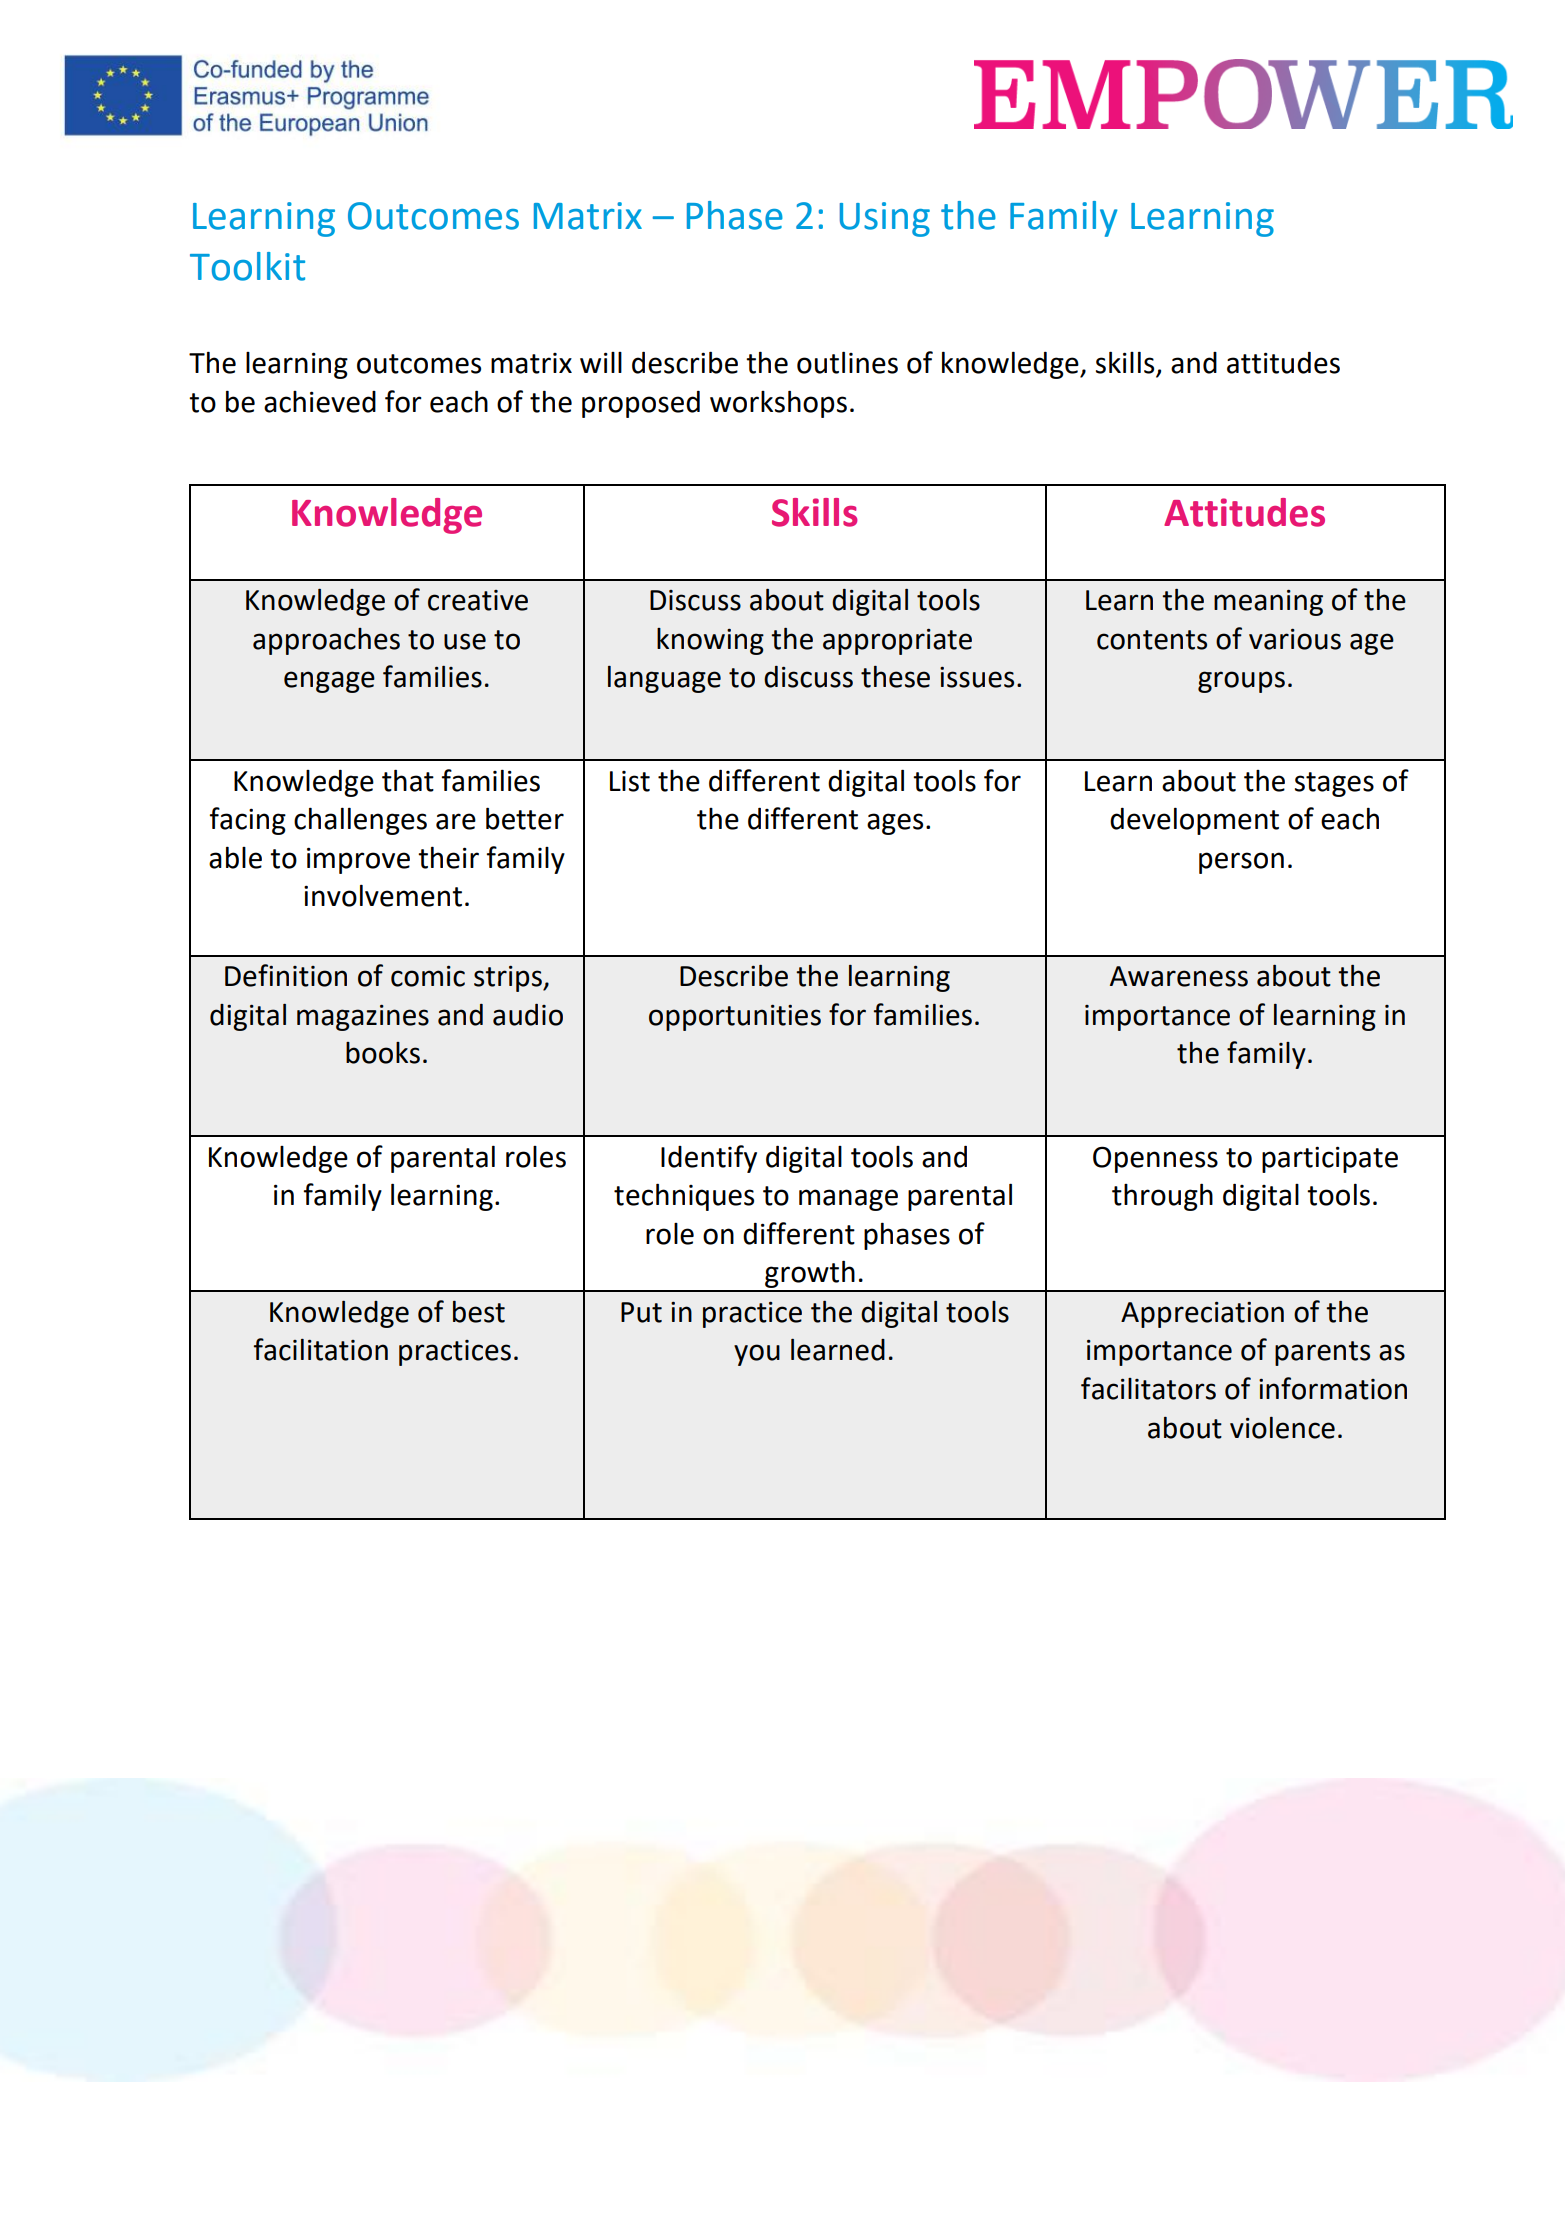 The image size is (1565, 2213). I want to click on outlines, so click(847, 362).
